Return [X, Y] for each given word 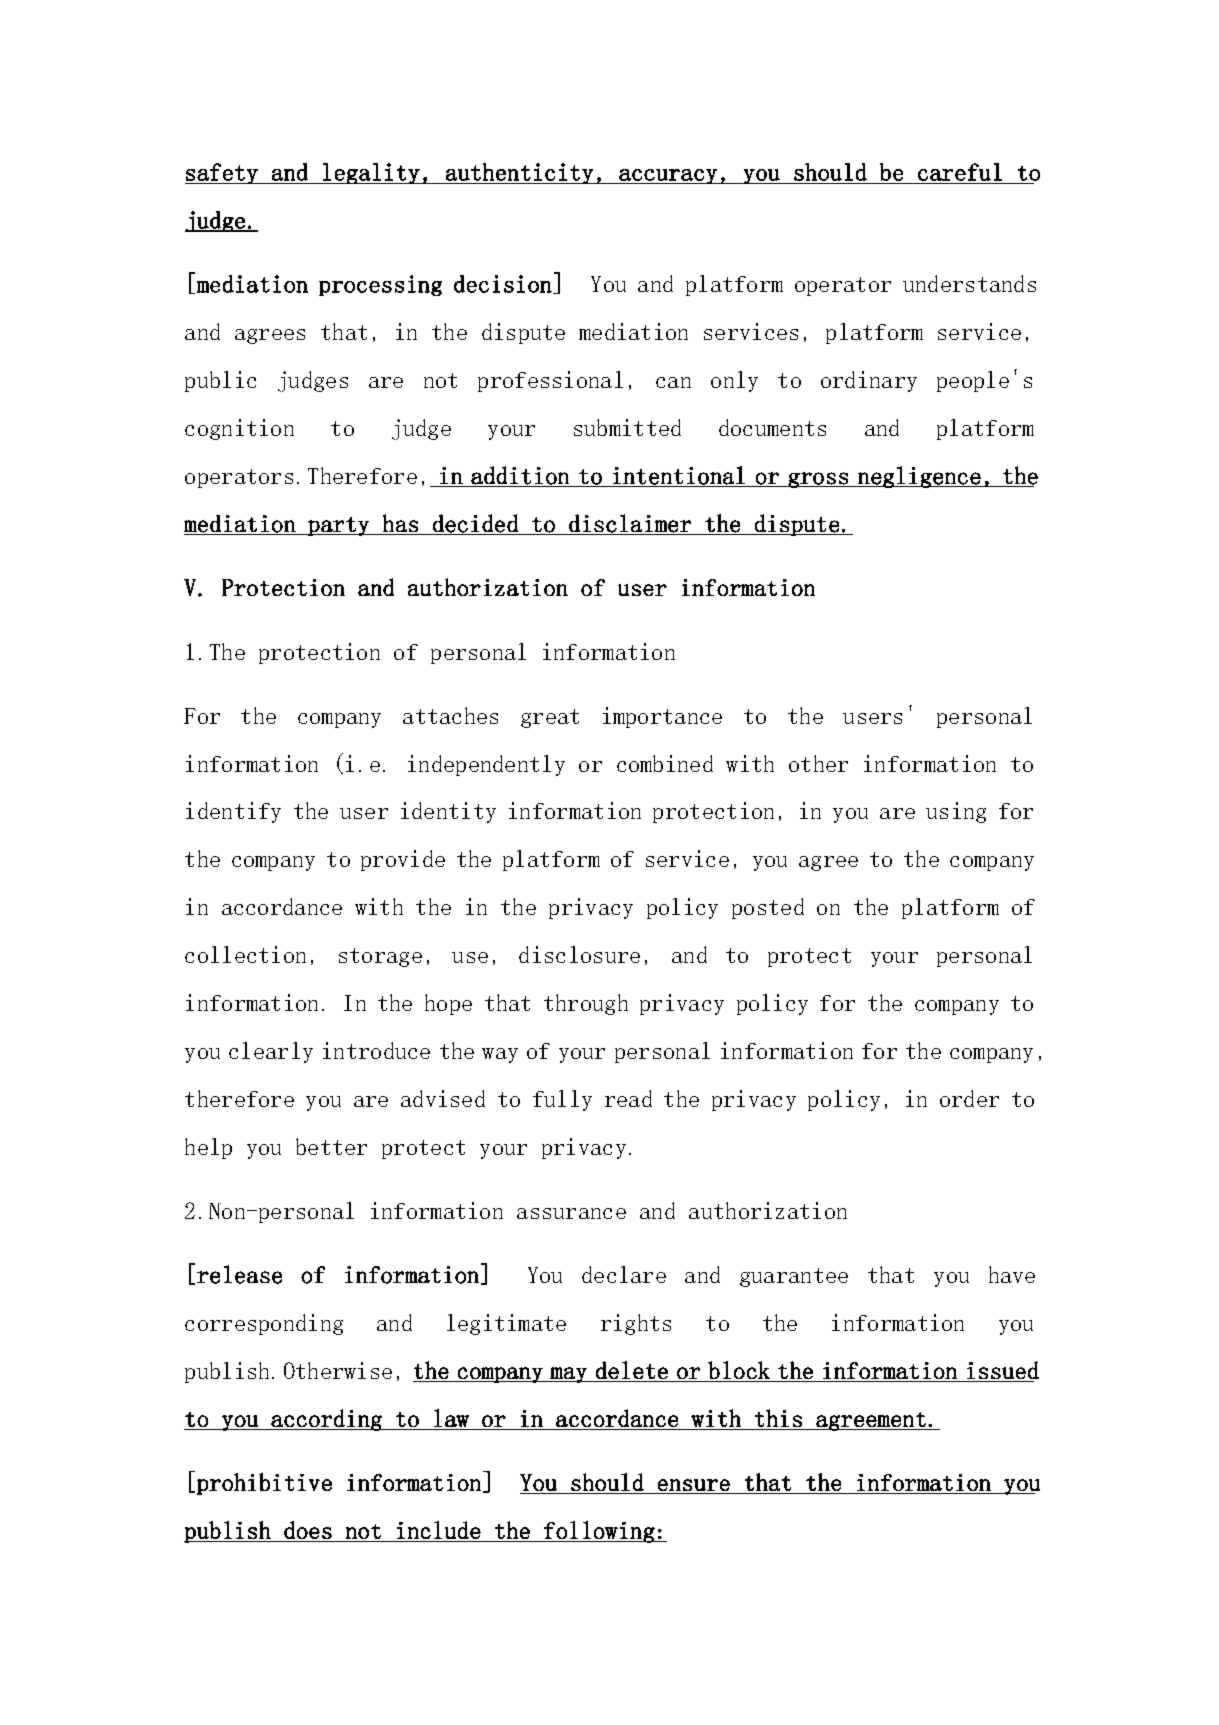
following [599, 1532]
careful [960, 172]
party [339, 526]
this [778, 1418]
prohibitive [264, 1484]
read [628, 1098]
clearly [271, 1052]
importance [662, 717]
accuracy [668, 176]
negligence [919, 477]
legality [371, 173]
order [969, 1098]
